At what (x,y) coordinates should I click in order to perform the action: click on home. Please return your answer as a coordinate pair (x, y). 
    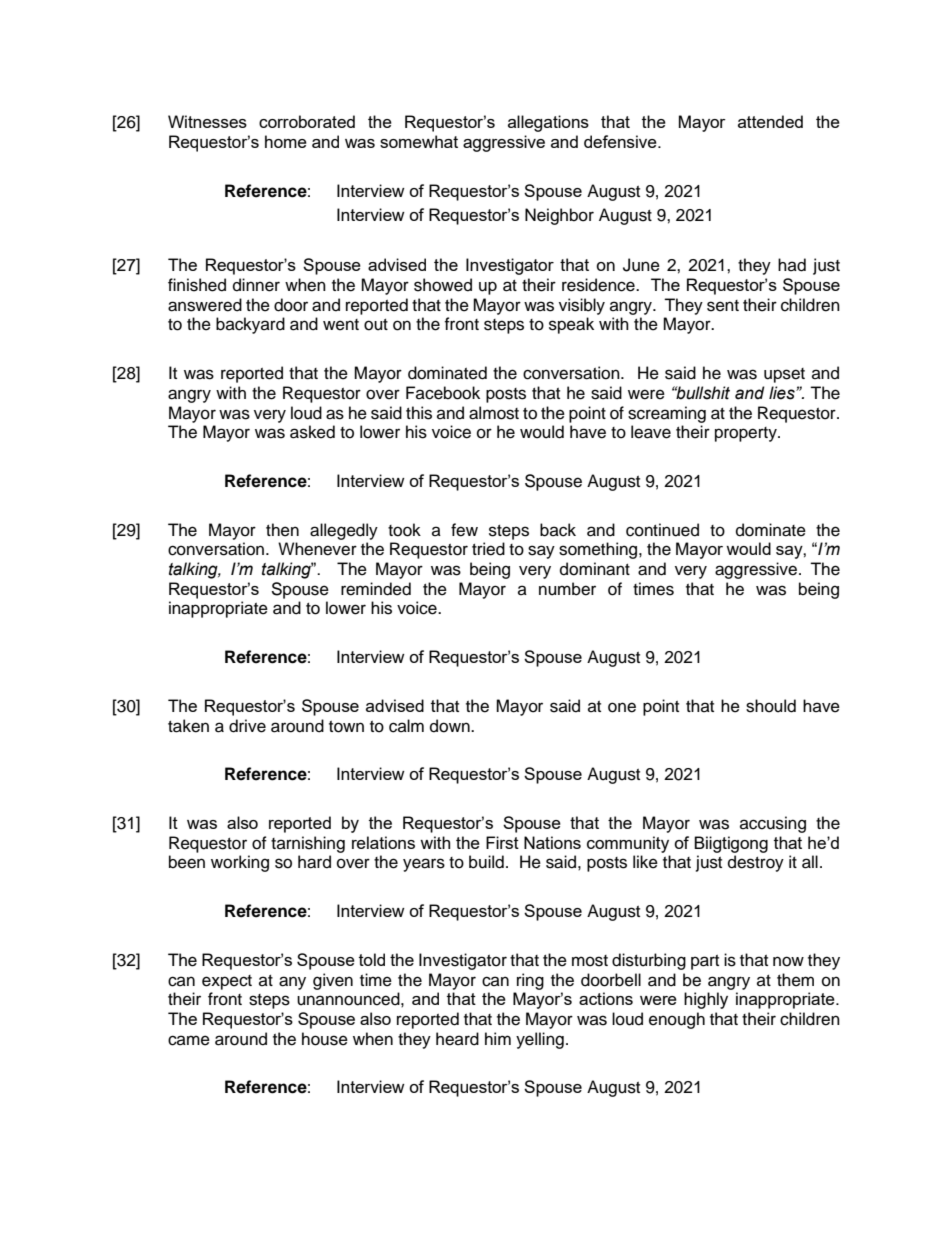
    Looking at the image, I should click on (286, 141).
